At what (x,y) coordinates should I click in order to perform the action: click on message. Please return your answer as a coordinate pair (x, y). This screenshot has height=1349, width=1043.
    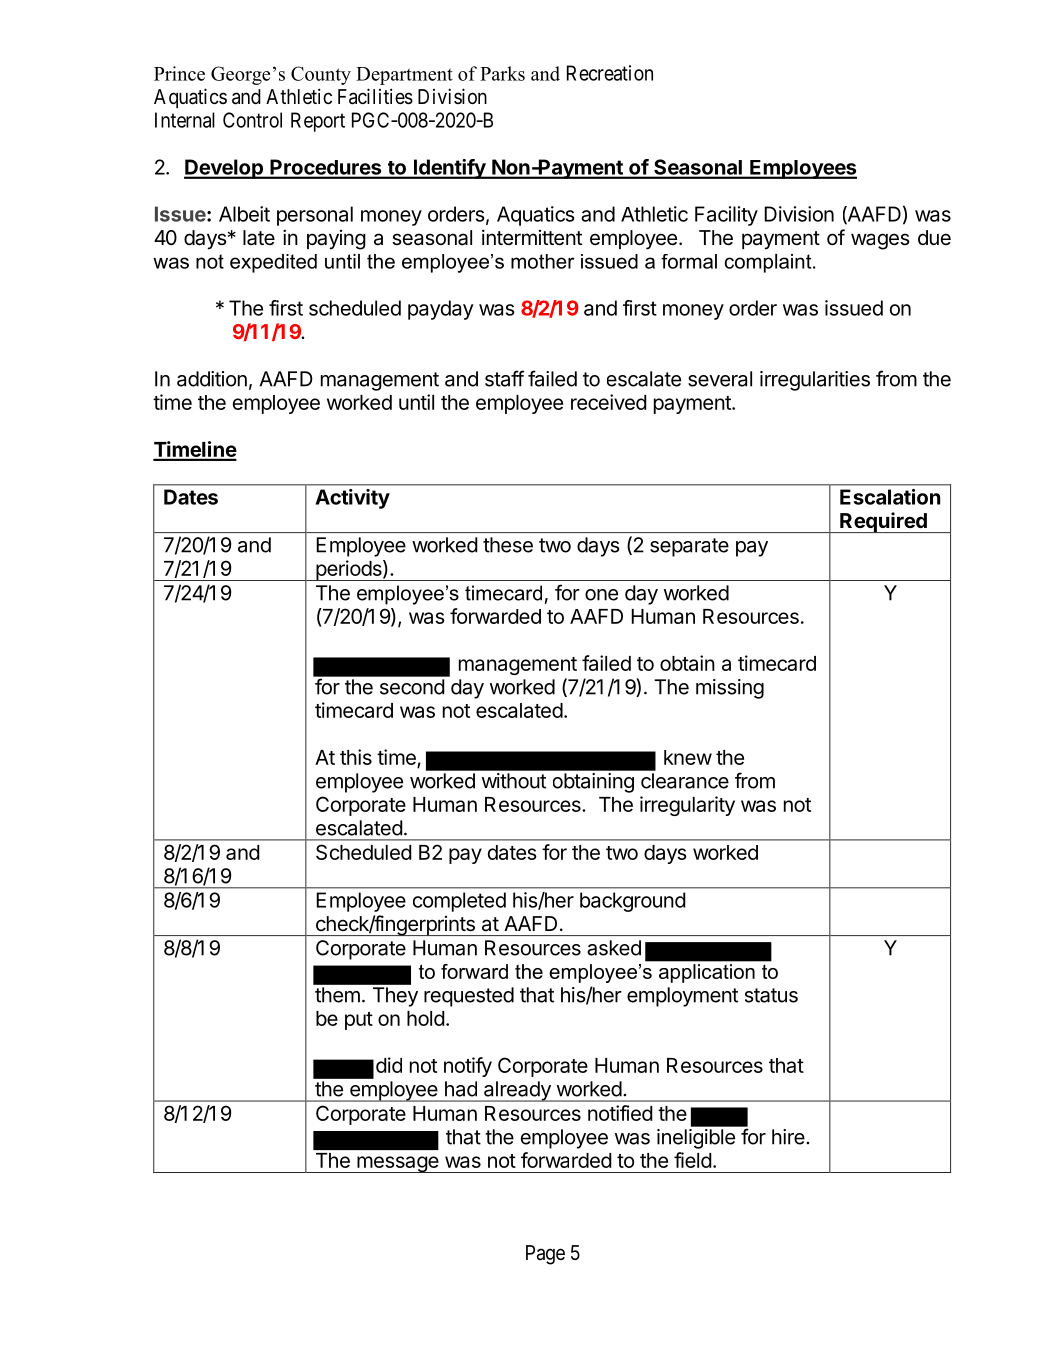
    Looking at the image, I should click on (398, 1164).
